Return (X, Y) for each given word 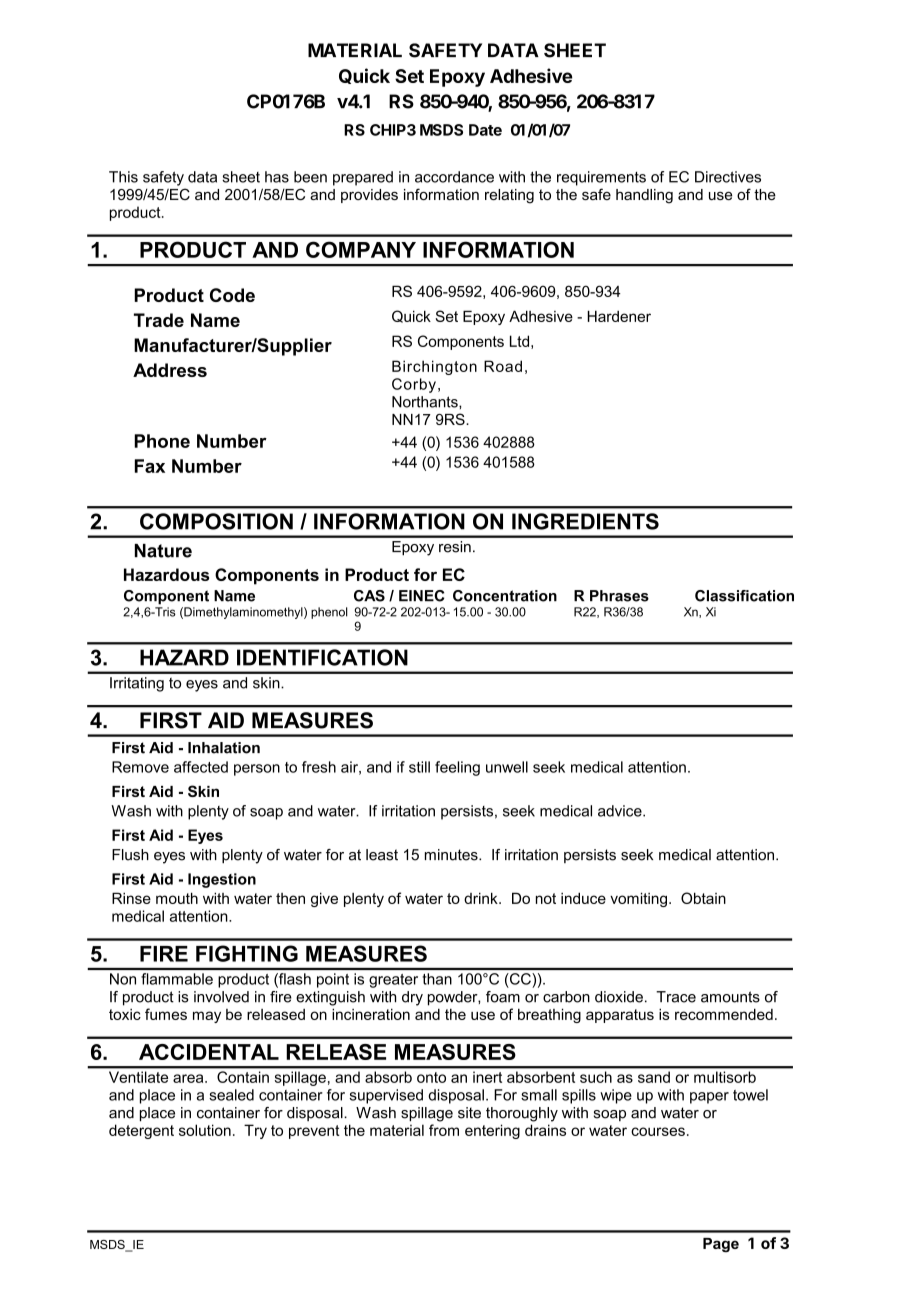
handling (644, 196)
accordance (454, 177)
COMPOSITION (216, 521)
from (444, 1130)
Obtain (703, 898)
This (123, 177)
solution (205, 1130)
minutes (452, 855)
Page (721, 1245)
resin (455, 547)
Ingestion (222, 880)
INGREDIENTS (585, 521)
